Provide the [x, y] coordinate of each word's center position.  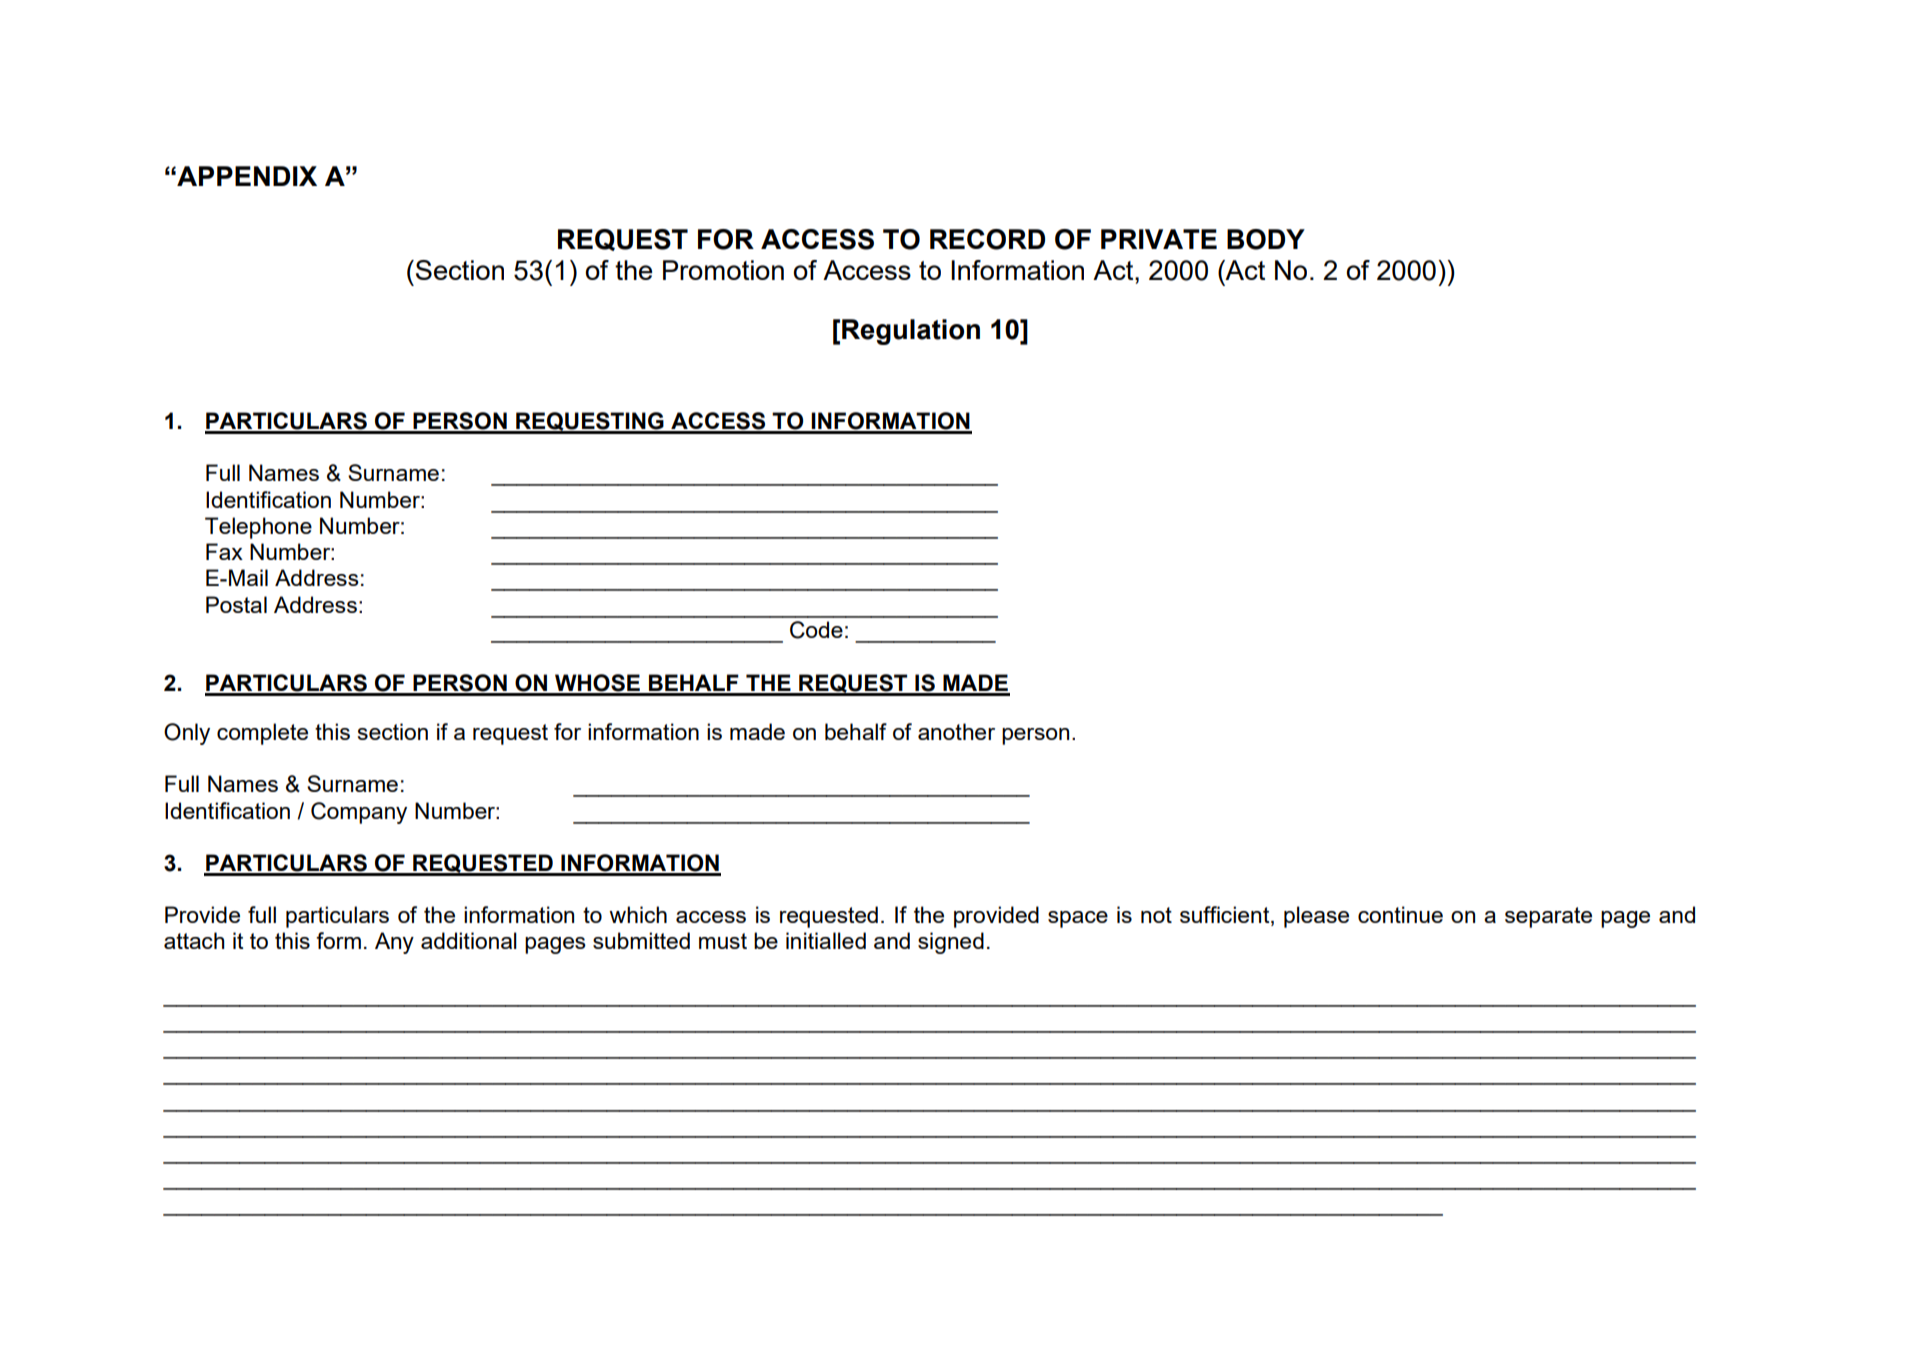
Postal [236, 604]
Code [816, 630]
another [956, 731]
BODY [1266, 239]
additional [469, 940]
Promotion [723, 270]
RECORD [987, 239]
